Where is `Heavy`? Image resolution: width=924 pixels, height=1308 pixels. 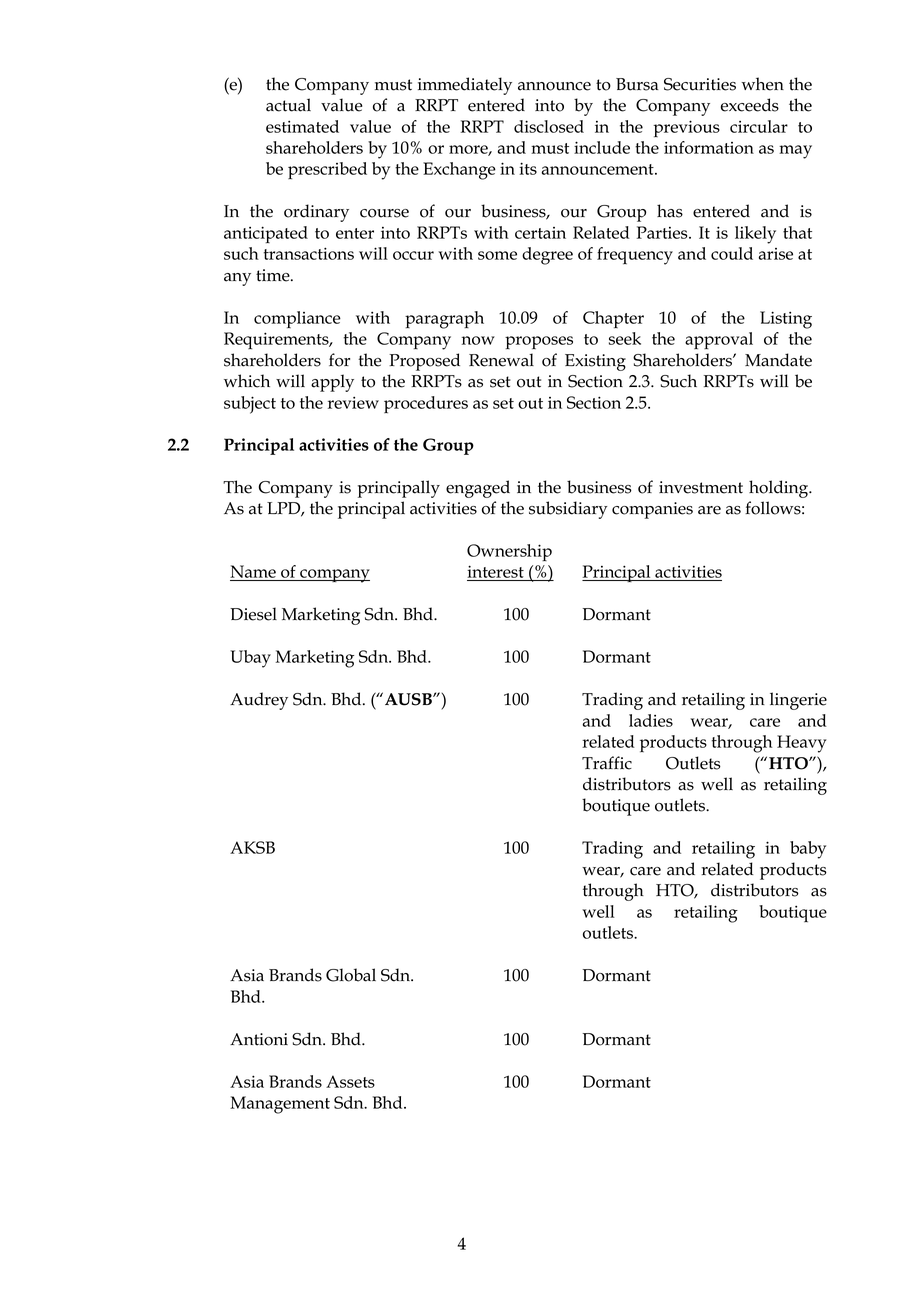 Heavy is located at coordinates (802, 744).
